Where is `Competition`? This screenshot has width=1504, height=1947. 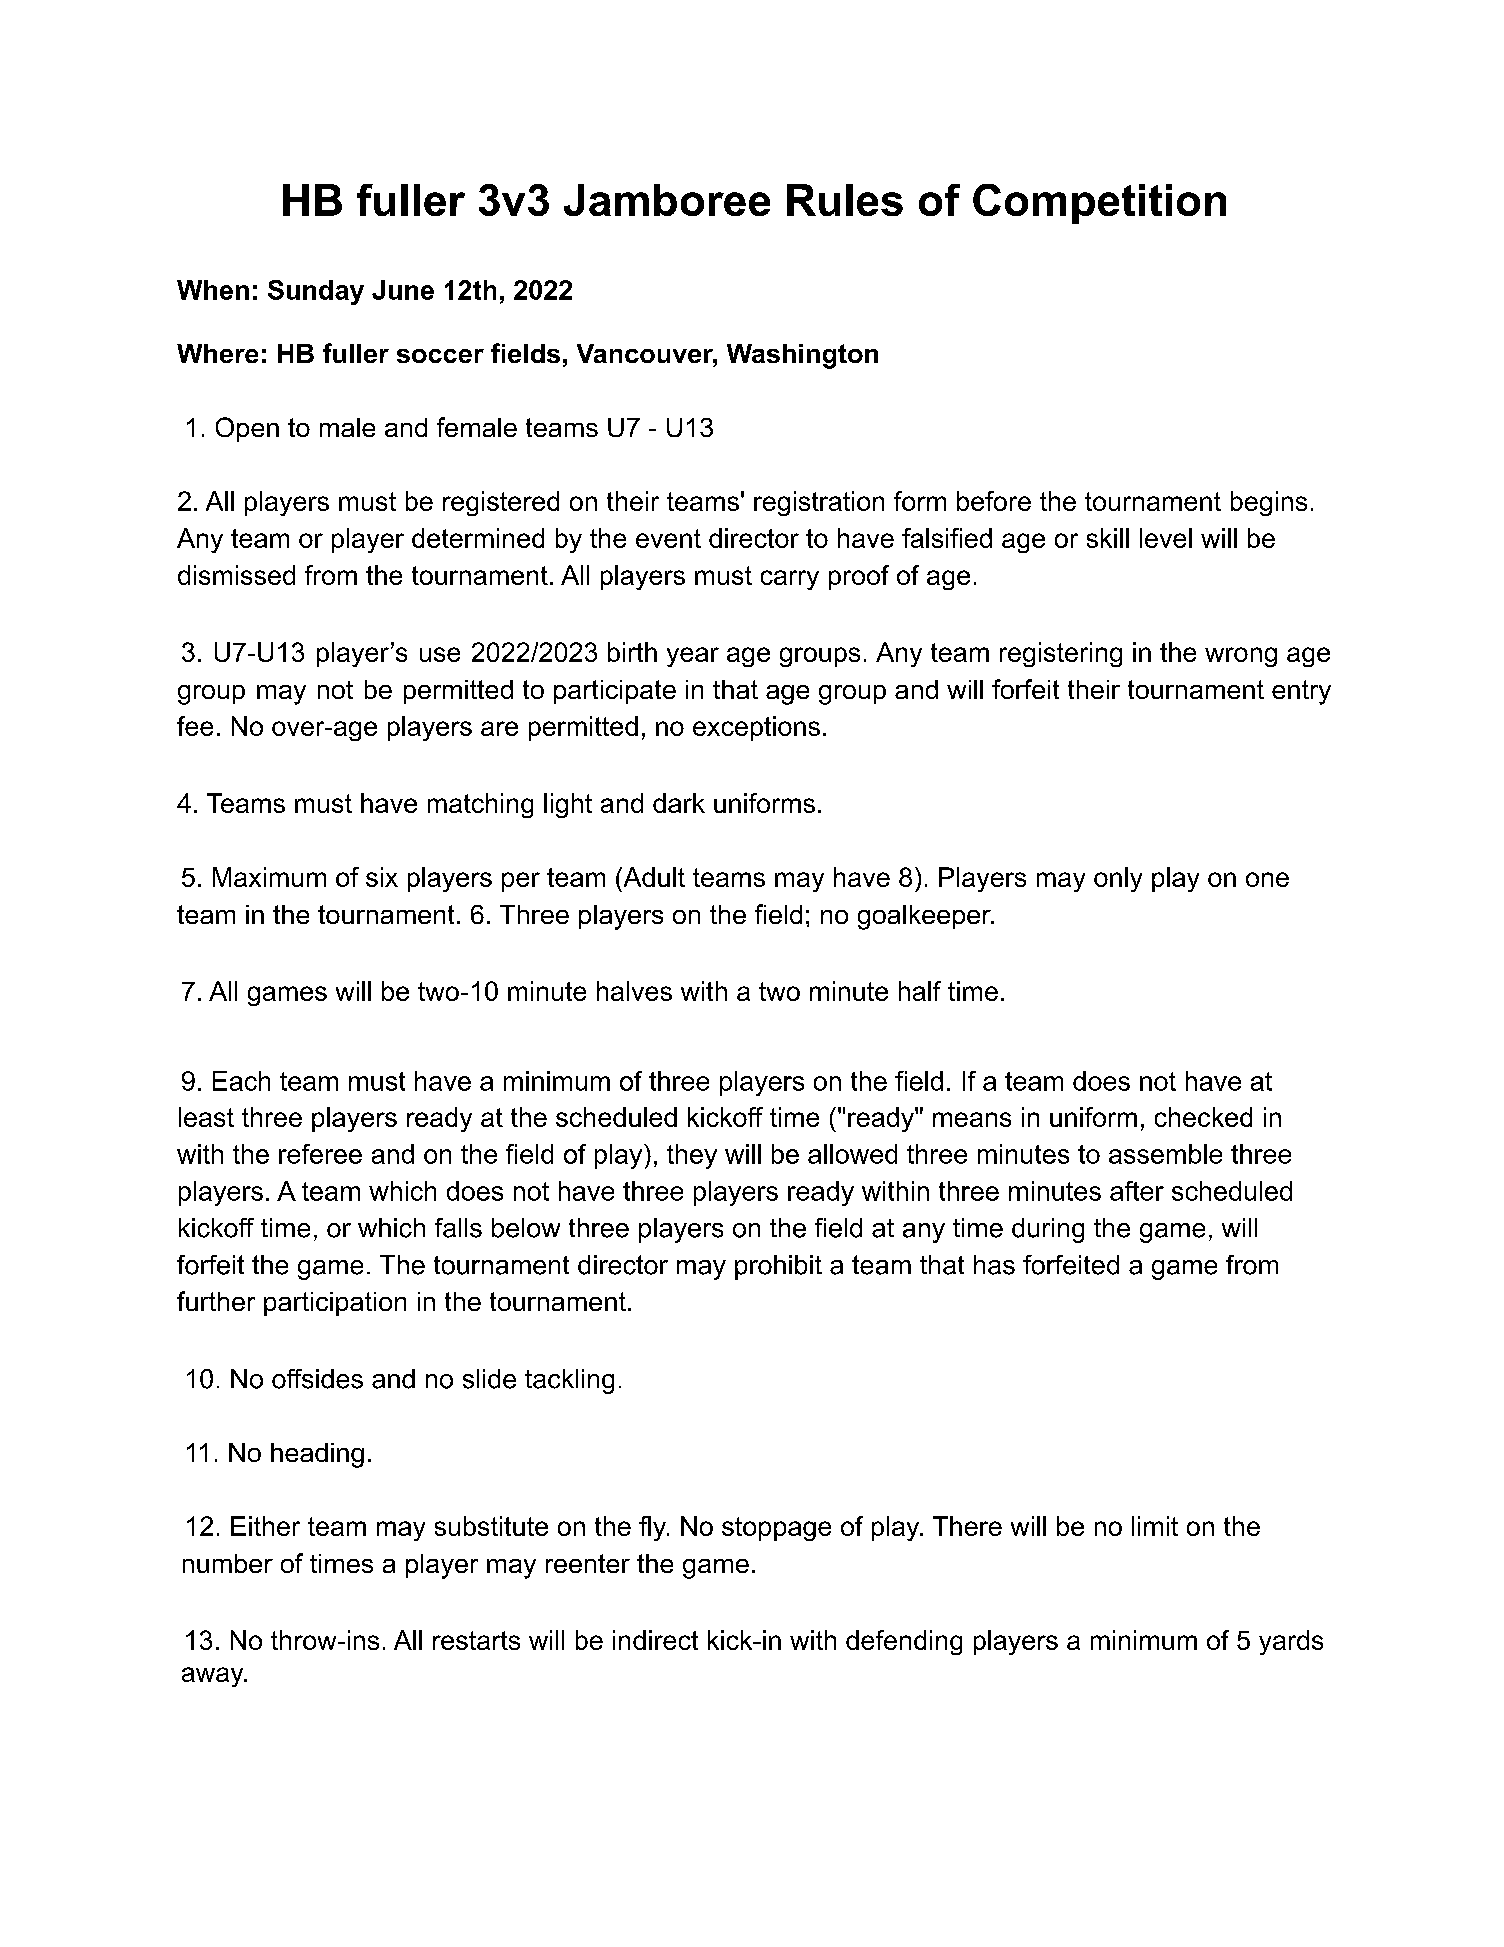
Competition is located at coordinates (1099, 204).
